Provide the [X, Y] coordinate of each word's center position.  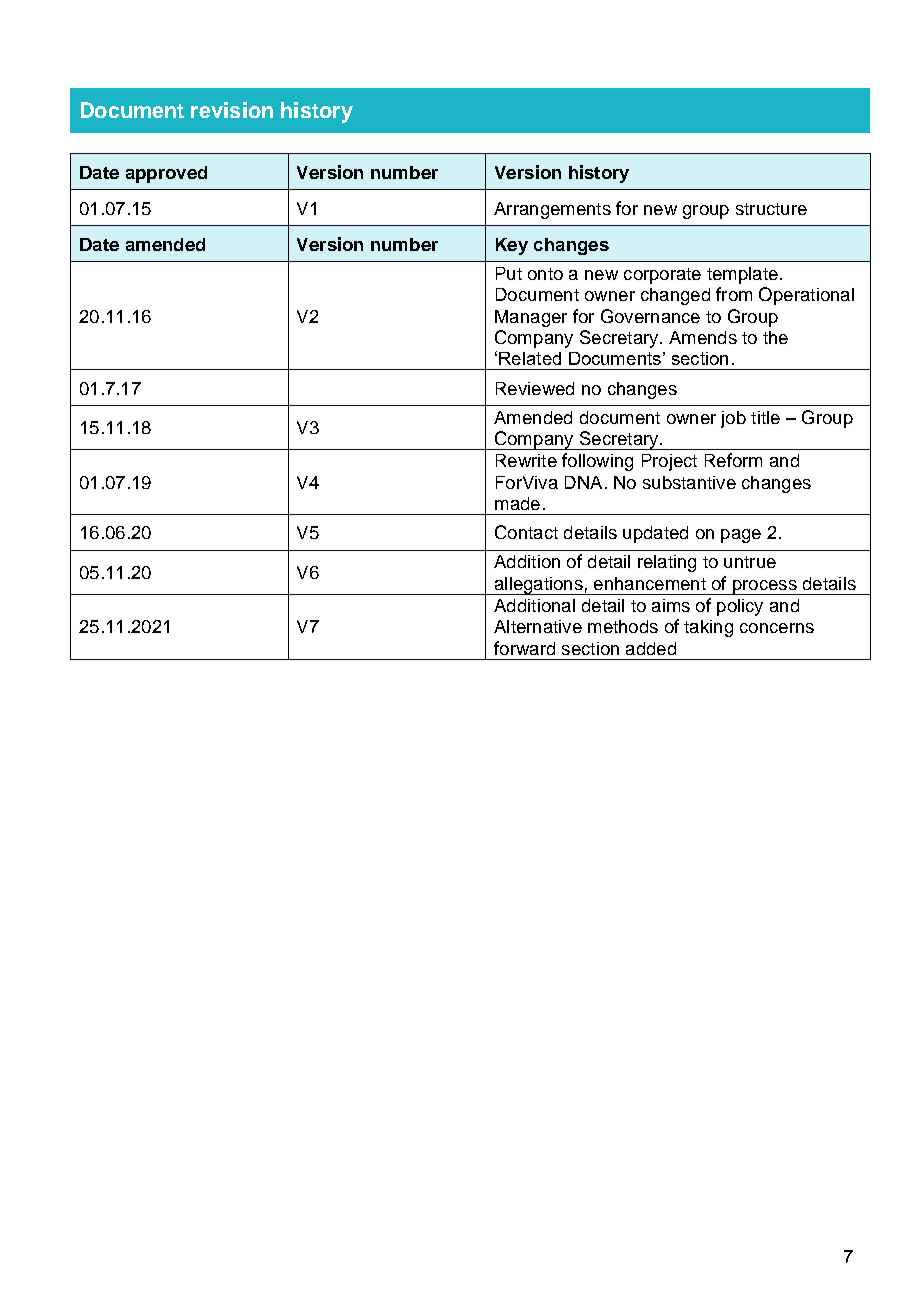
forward [524, 648]
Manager [531, 318]
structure [771, 209]
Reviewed [535, 388]
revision [232, 110]
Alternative [538, 626]
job [733, 419]
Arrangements [552, 210]
